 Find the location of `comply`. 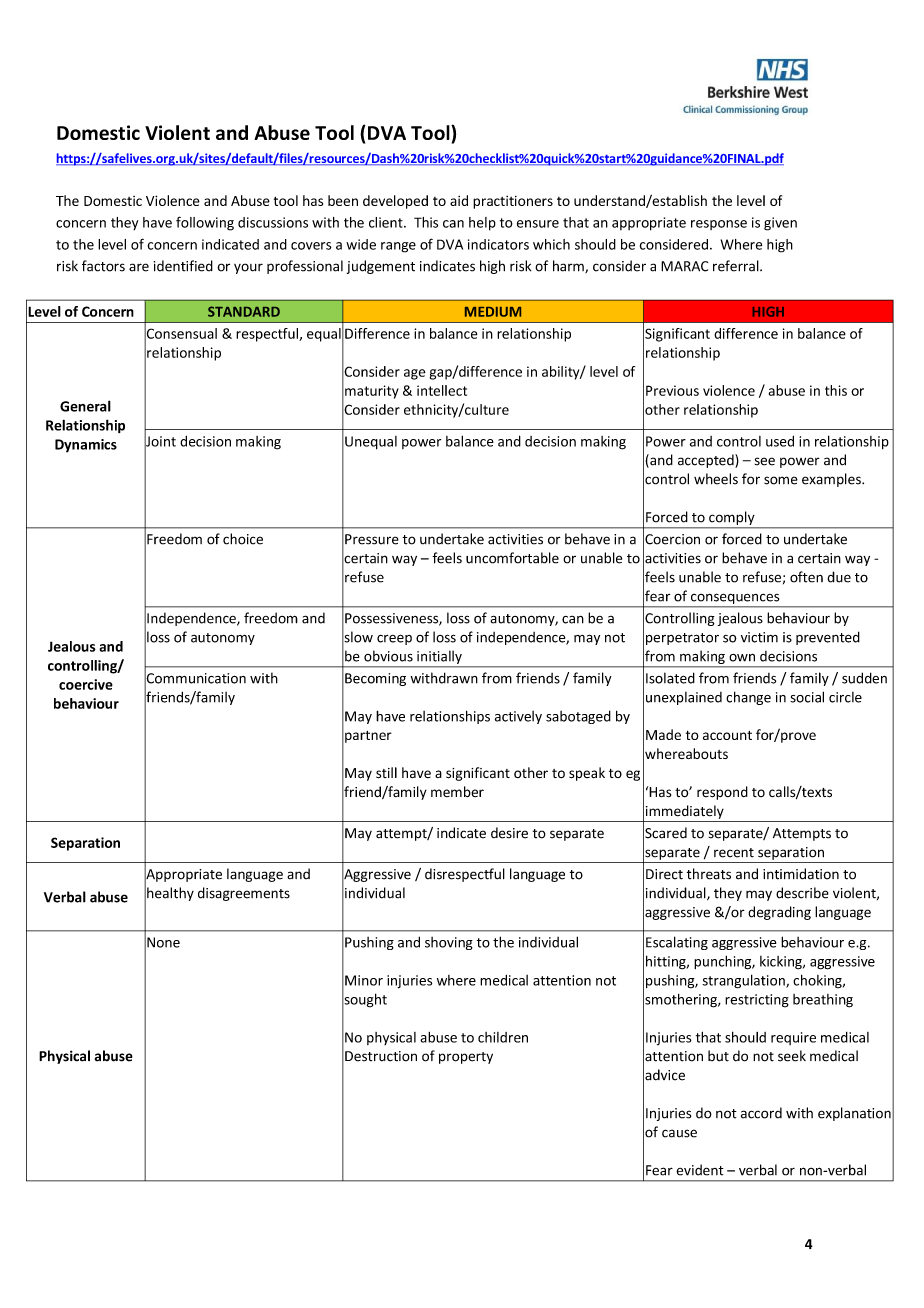

comply is located at coordinates (731, 518).
